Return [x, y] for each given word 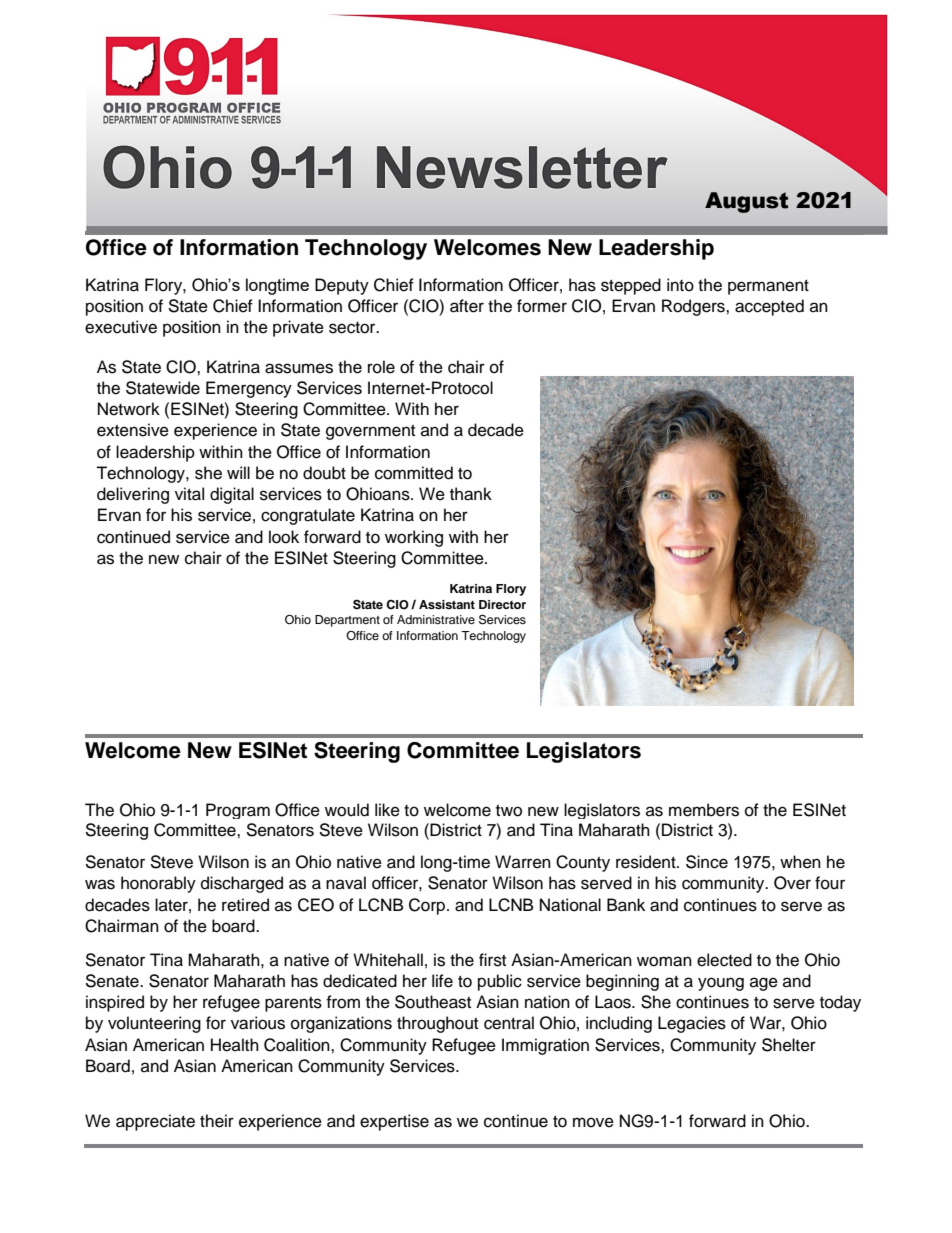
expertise [394, 1122]
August [746, 202]
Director [502, 604]
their [217, 1121]
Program [238, 811]
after [467, 306]
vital [189, 494]
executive [121, 327]
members [704, 810]
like [387, 810]
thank [471, 494]
